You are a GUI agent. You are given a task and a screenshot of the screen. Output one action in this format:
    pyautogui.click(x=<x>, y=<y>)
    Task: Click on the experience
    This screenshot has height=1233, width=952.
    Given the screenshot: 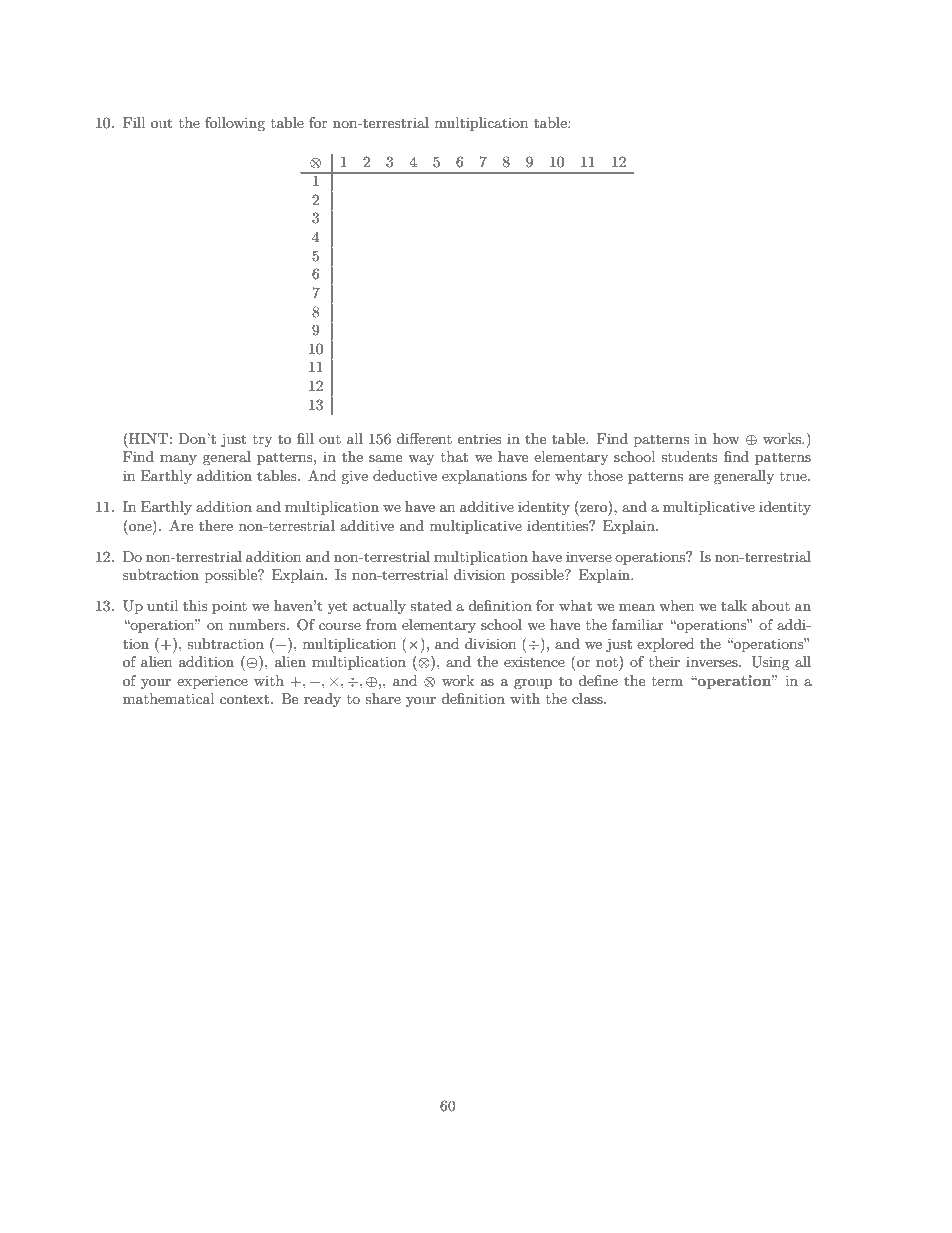 What is the action you would take?
    pyautogui.click(x=212, y=682)
